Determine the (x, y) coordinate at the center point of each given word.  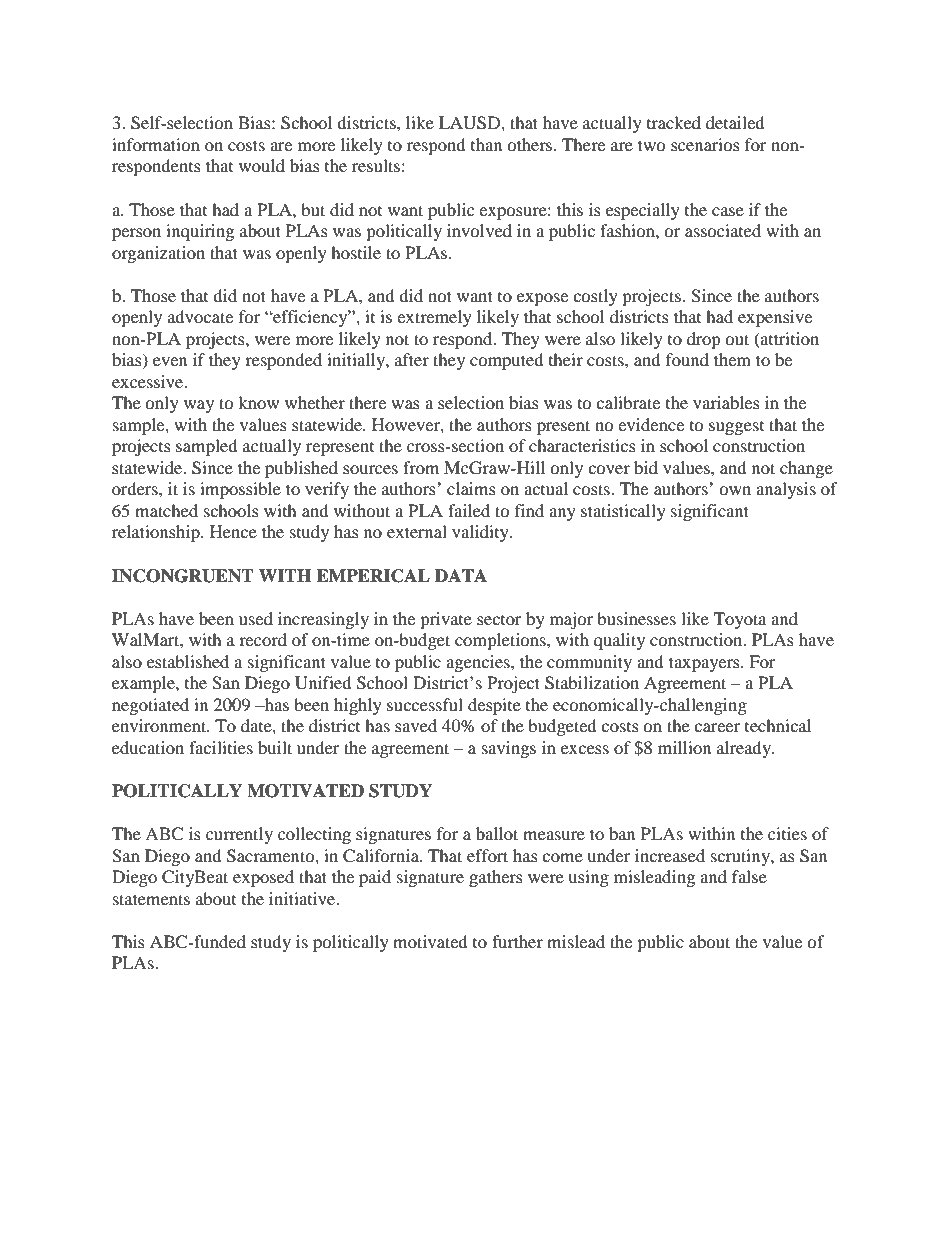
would (262, 165)
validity (481, 533)
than (486, 144)
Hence (233, 531)
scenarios (705, 144)
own (735, 490)
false (749, 876)
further (517, 941)
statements (151, 899)
